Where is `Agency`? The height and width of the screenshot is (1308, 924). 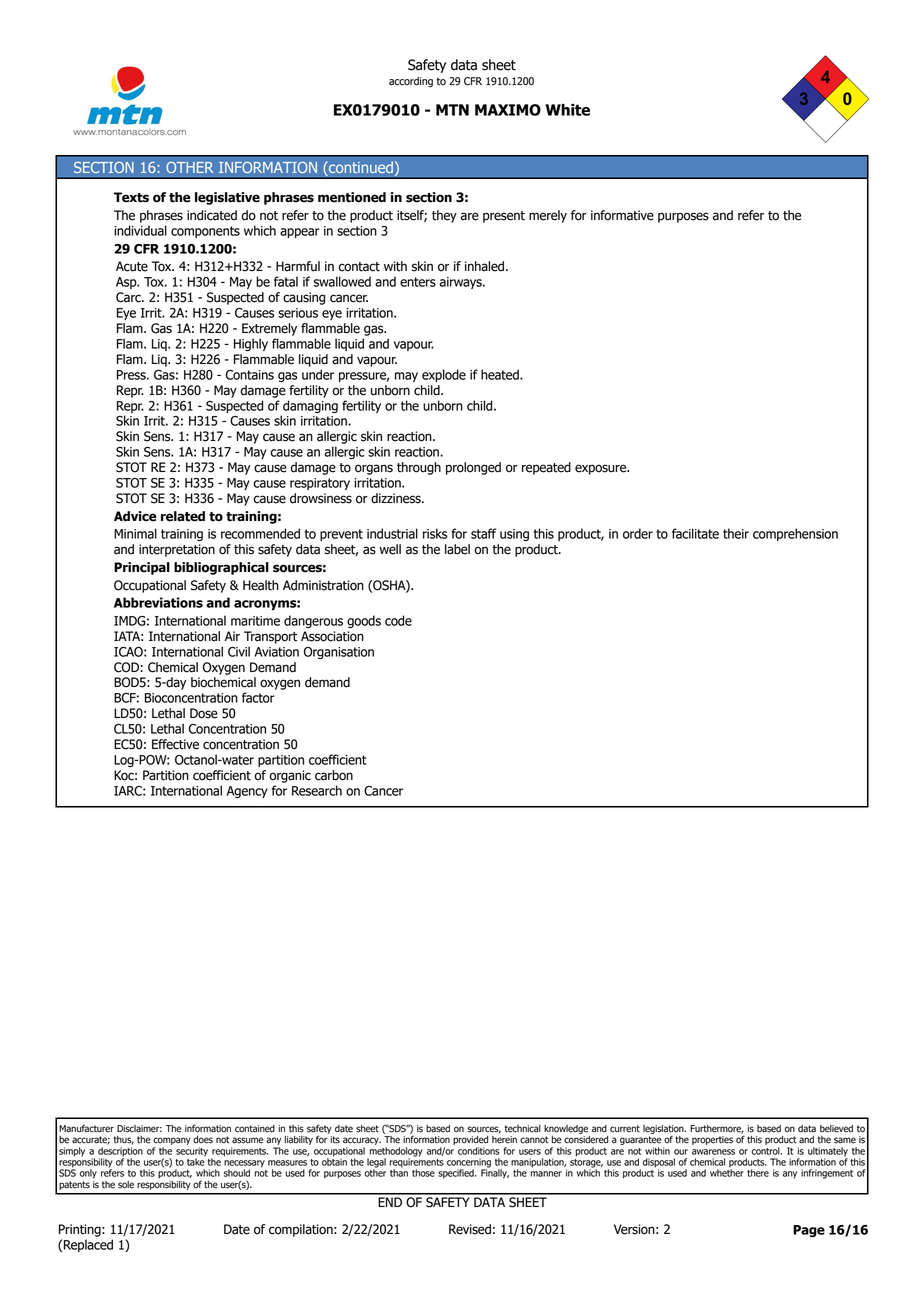 Agency is located at coordinates (247, 792).
